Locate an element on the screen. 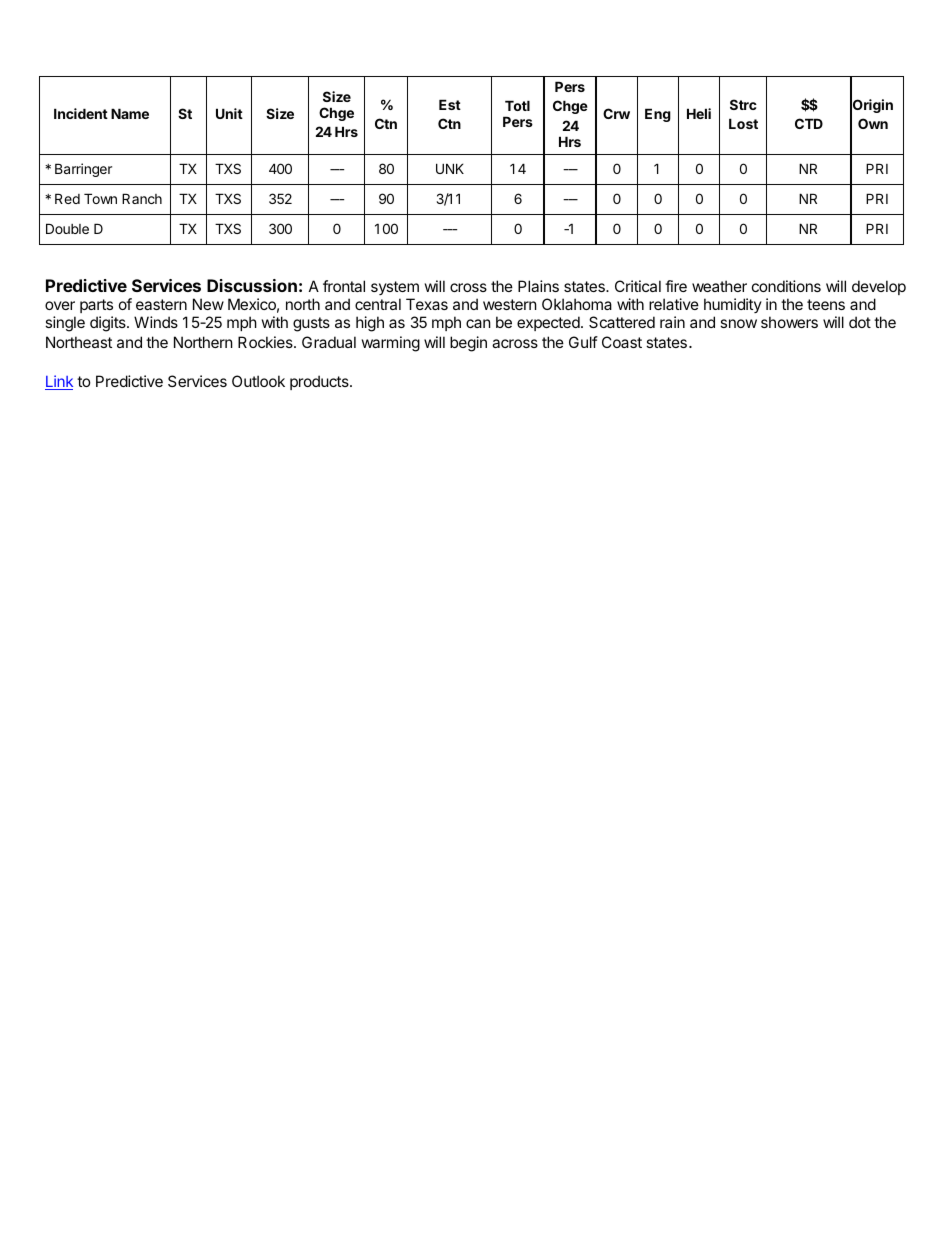 Image resolution: width=952 pixels, height=1233 pixels. Outlook is located at coordinates (258, 381).
